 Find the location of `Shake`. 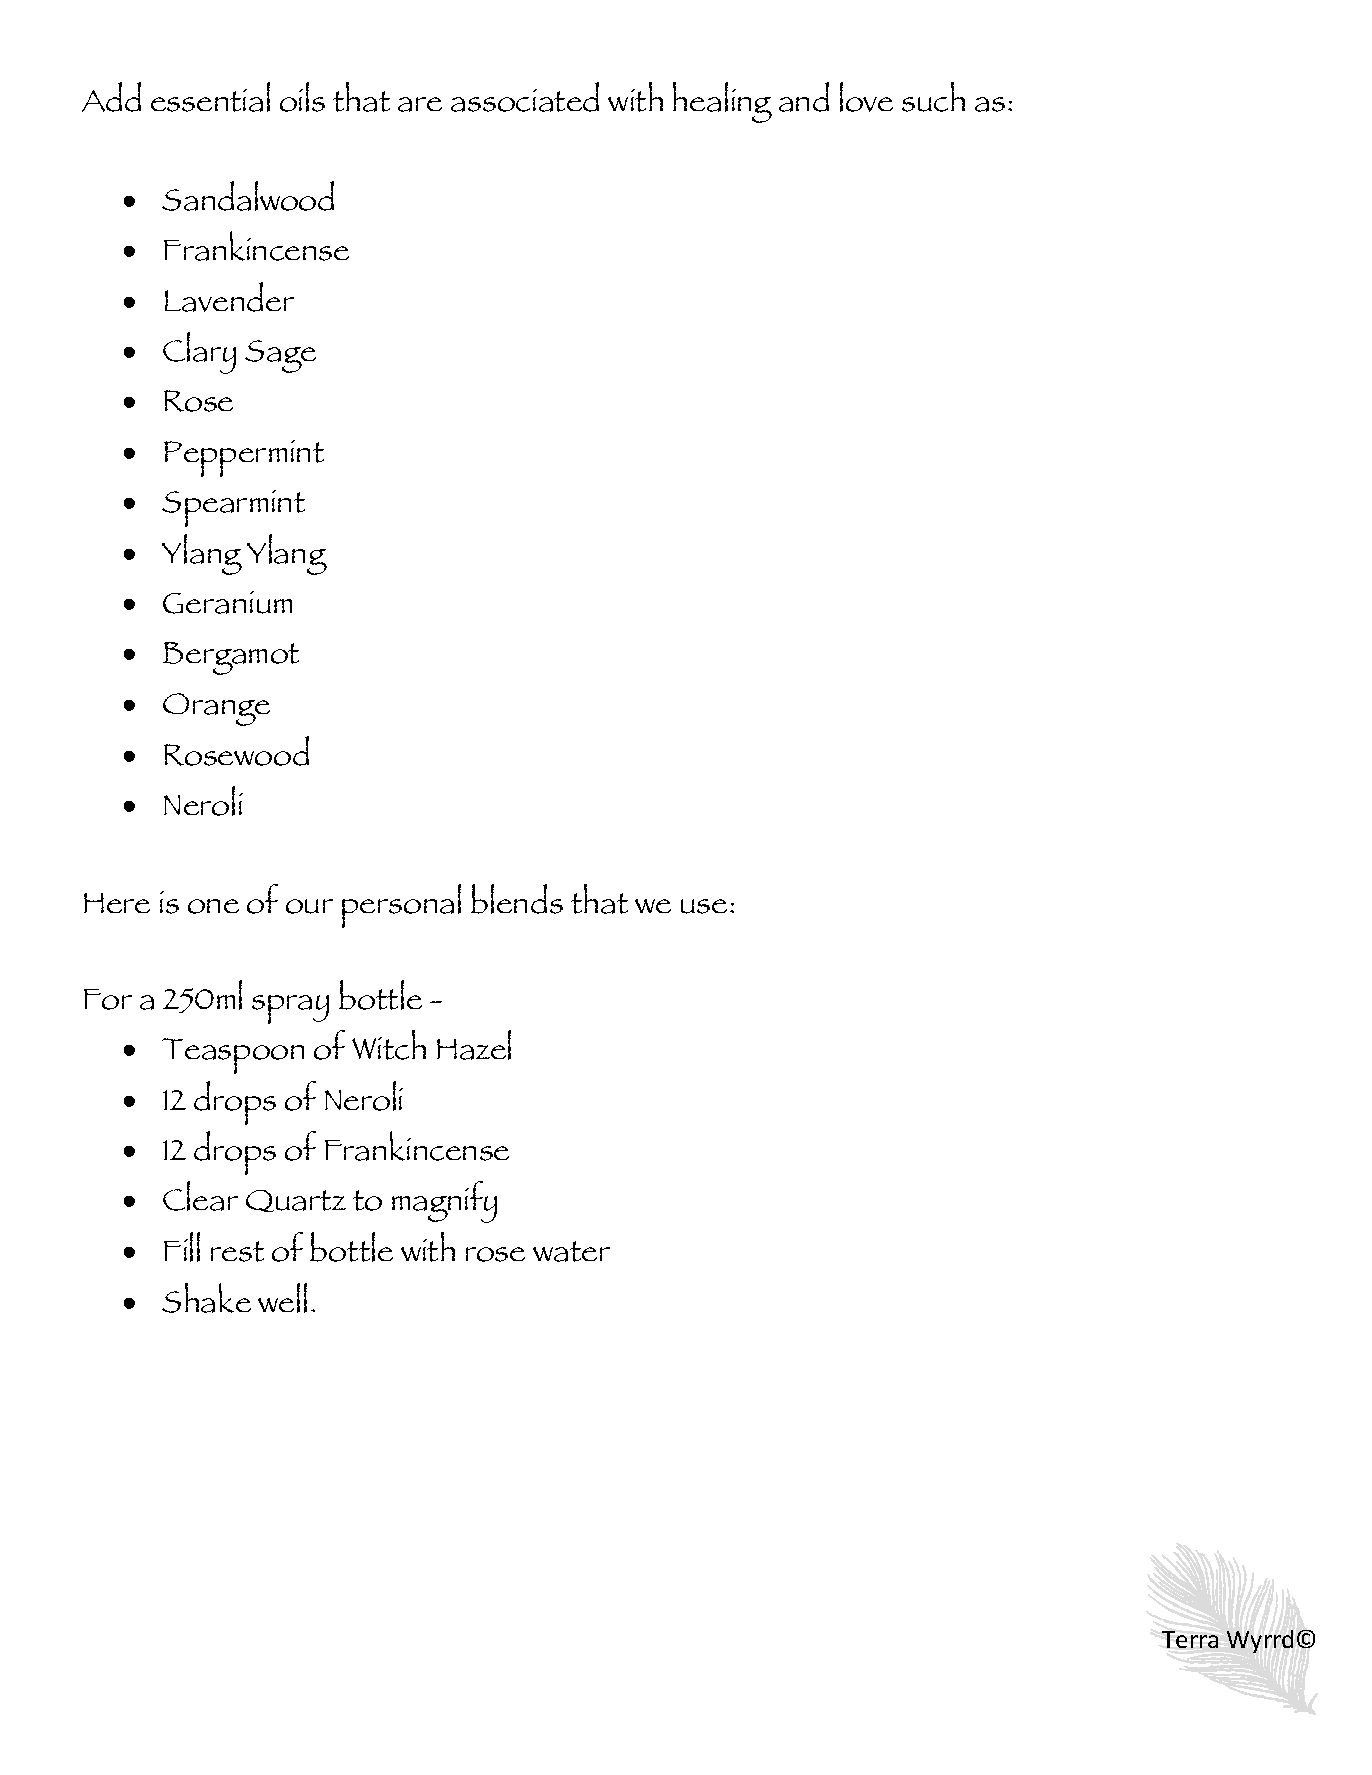

Shake is located at coordinates (206, 1298).
